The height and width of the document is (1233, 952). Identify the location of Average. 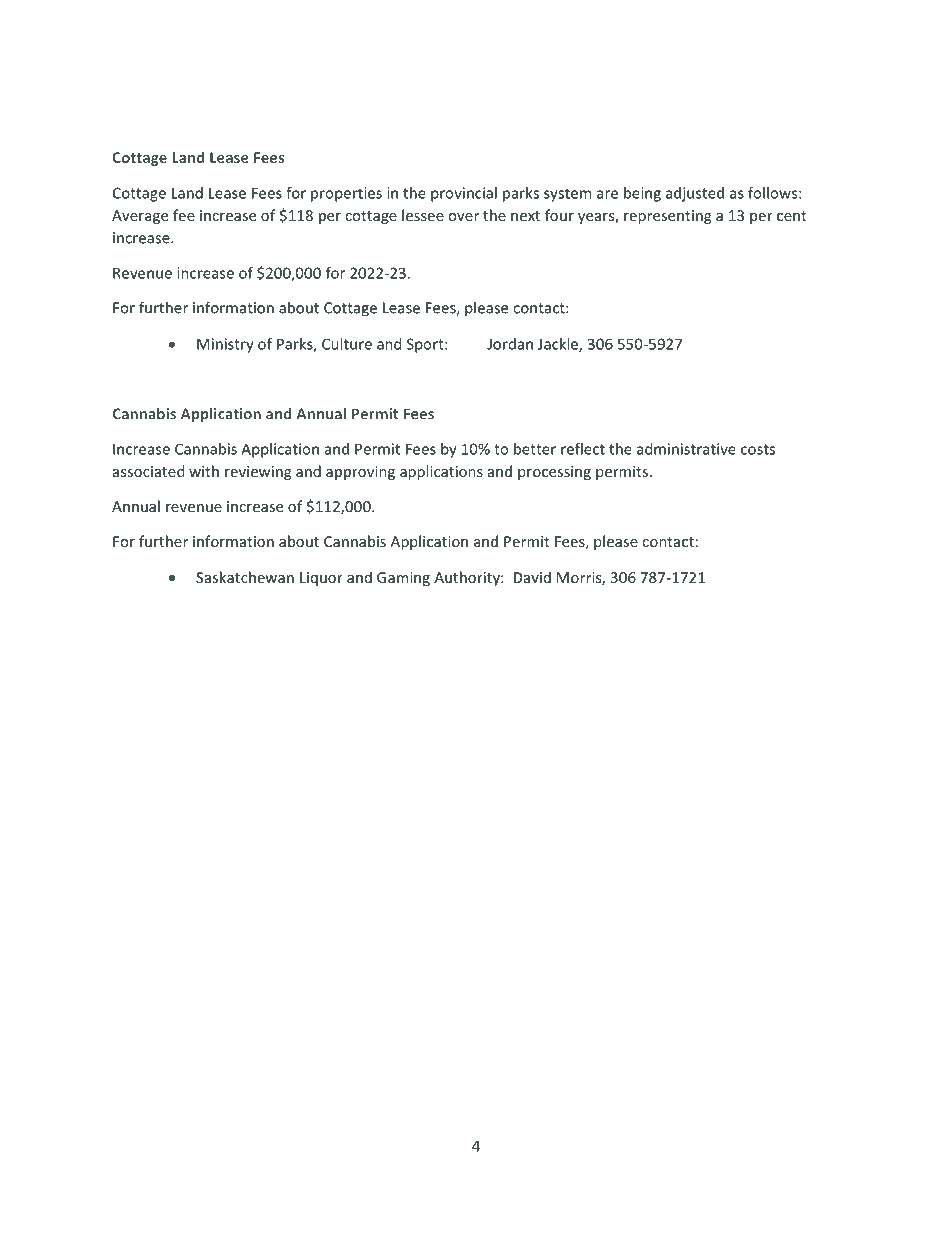
(140, 217).
